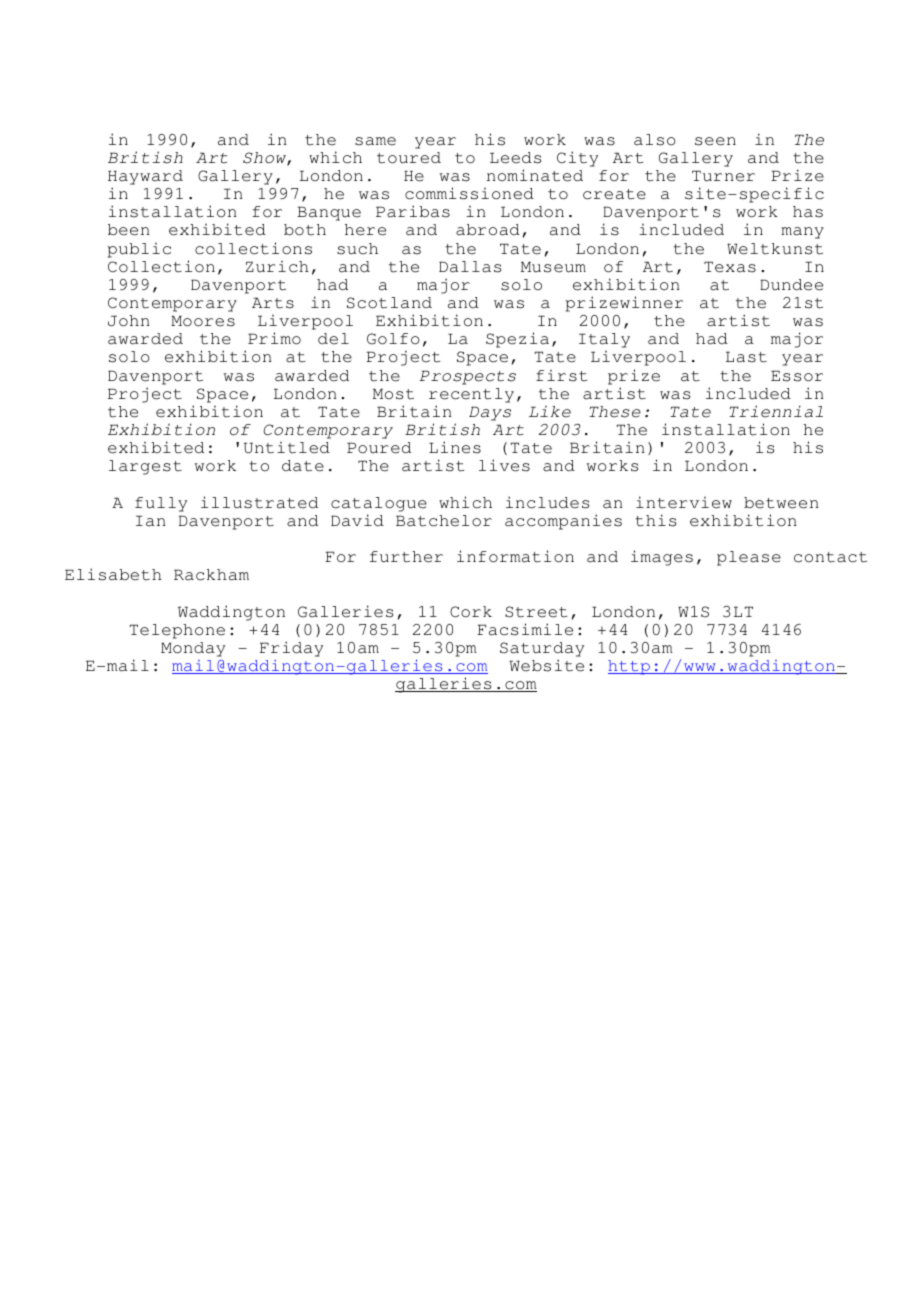 Image resolution: width=924 pixels, height=1308 pixels. Describe the element at coordinates (471, 395) in the screenshot. I see `recently` at that location.
